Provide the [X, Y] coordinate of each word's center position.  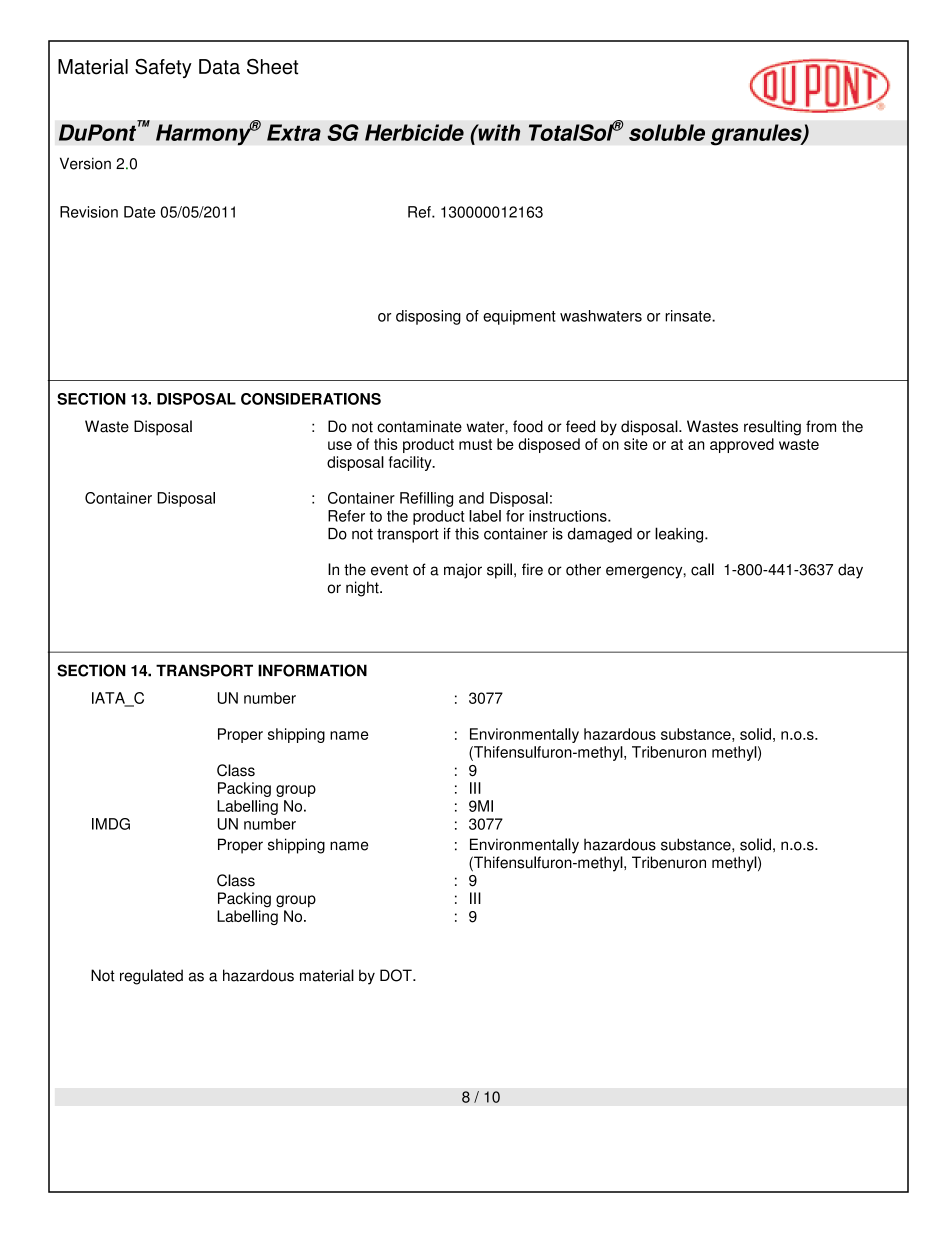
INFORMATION [312, 670]
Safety [163, 68]
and [471, 498]
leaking [680, 535]
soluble [667, 132]
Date [139, 212]
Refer [346, 516]
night [363, 589]
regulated [151, 977]
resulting [772, 428]
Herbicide [414, 132]
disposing [428, 317]
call [702, 569]
